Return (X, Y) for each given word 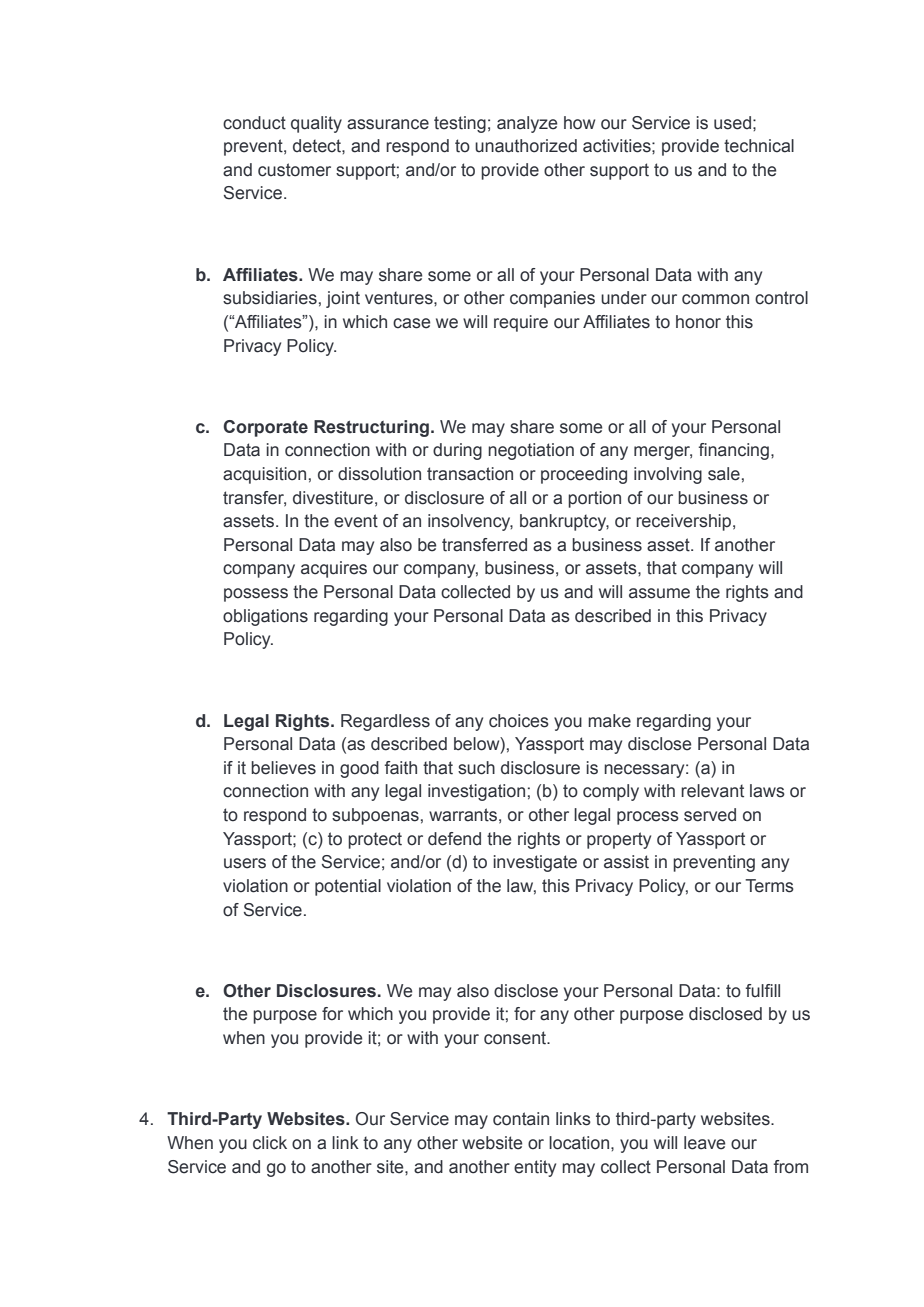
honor (698, 322)
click (270, 1143)
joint (343, 299)
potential (348, 887)
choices (519, 721)
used (732, 123)
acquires (334, 569)
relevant (712, 791)
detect (318, 146)
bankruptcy (564, 522)
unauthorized (526, 146)
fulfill (763, 991)
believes (283, 768)
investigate (535, 863)
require (521, 323)
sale (724, 474)
